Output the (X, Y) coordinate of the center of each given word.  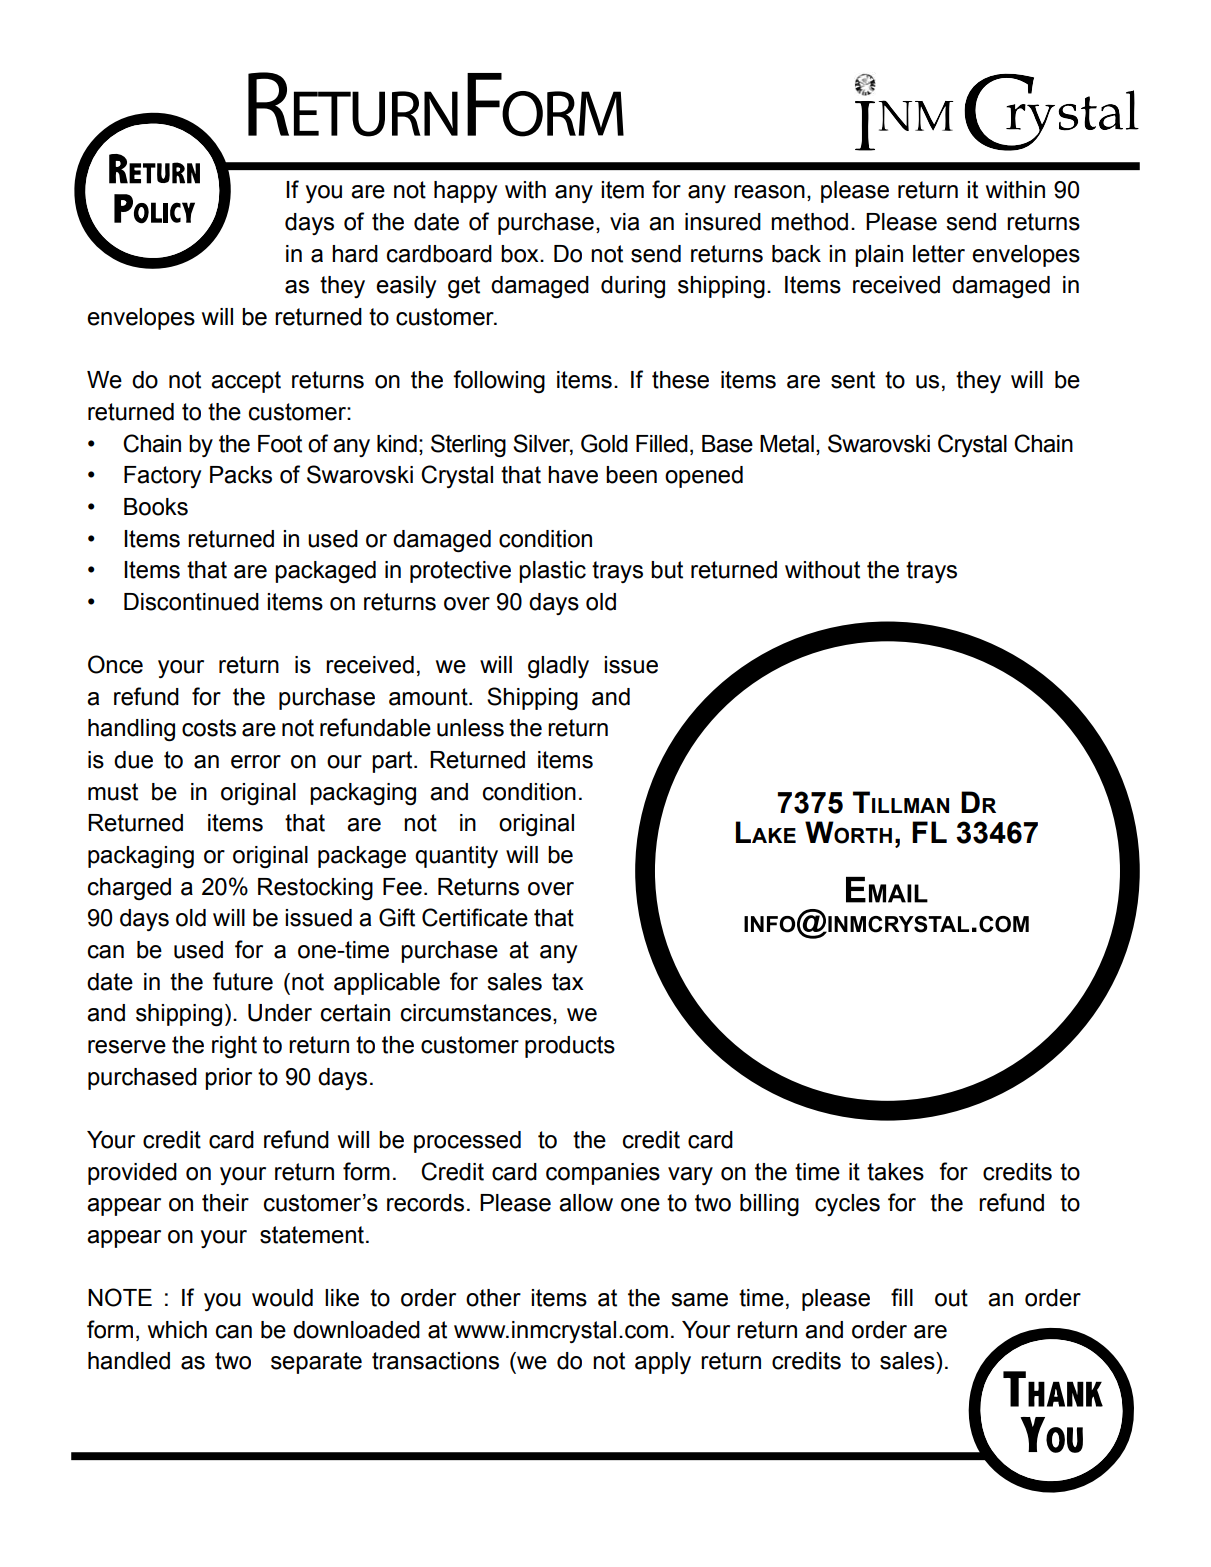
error (256, 762)
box (521, 254)
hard (355, 254)
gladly (558, 667)
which (177, 1330)
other (493, 1298)
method (809, 222)
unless (470, 728)
